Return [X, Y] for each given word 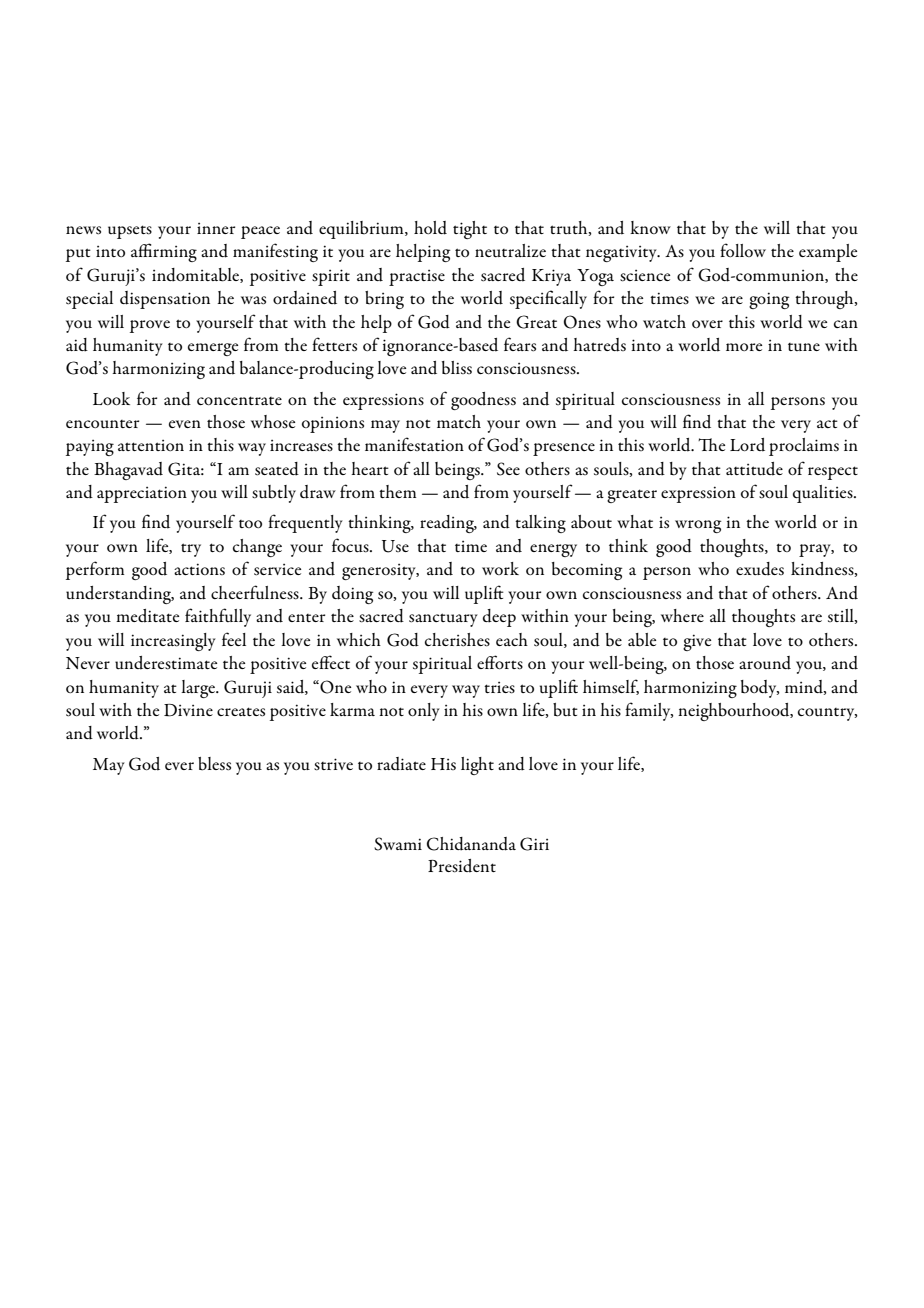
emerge [213, 349]
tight [470, 230]
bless [214, 764]
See [508, 469]
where [682, 615]
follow [743, 250]
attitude [754, 469]
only [424, 712]
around [765, 663]
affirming [164, 252]
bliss [457, 368]
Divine [188, 710]
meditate [147, 616]
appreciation [142, 494]
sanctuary [443, 620]
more [744, 347]
